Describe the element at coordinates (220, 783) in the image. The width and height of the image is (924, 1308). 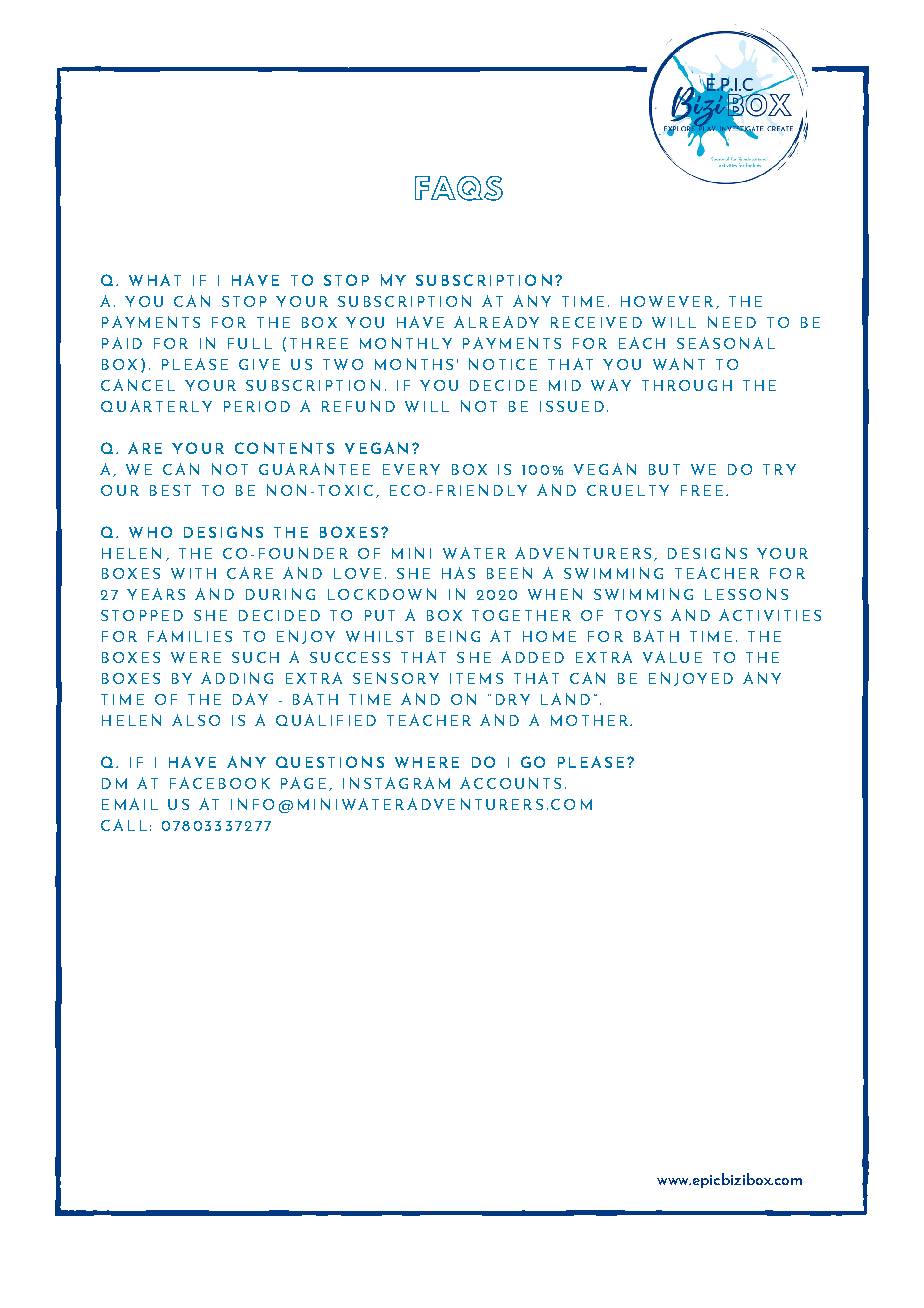
I see `FACEBOOK` at that location.
